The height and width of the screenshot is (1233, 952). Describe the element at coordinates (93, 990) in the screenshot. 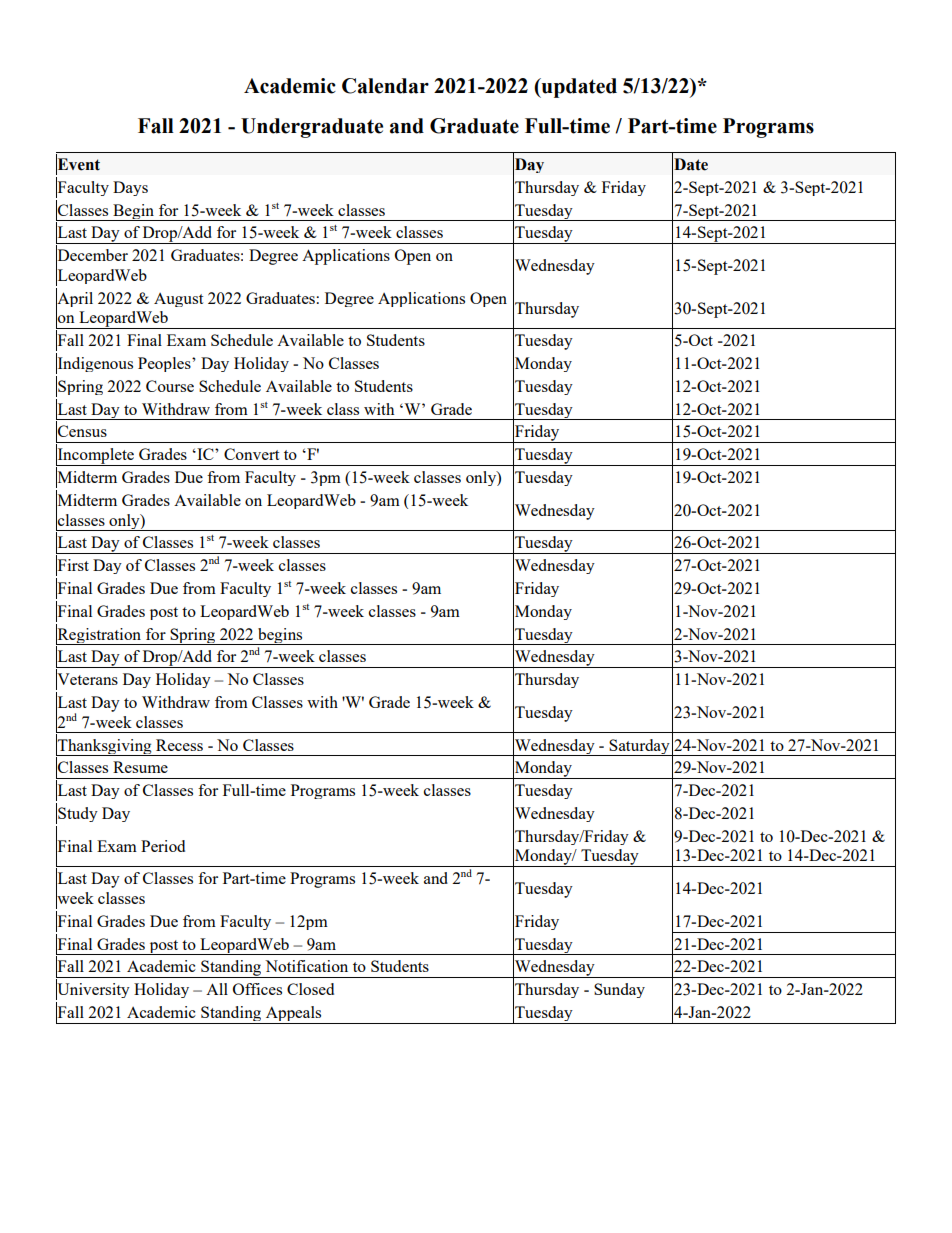

I see `University` at that location.
